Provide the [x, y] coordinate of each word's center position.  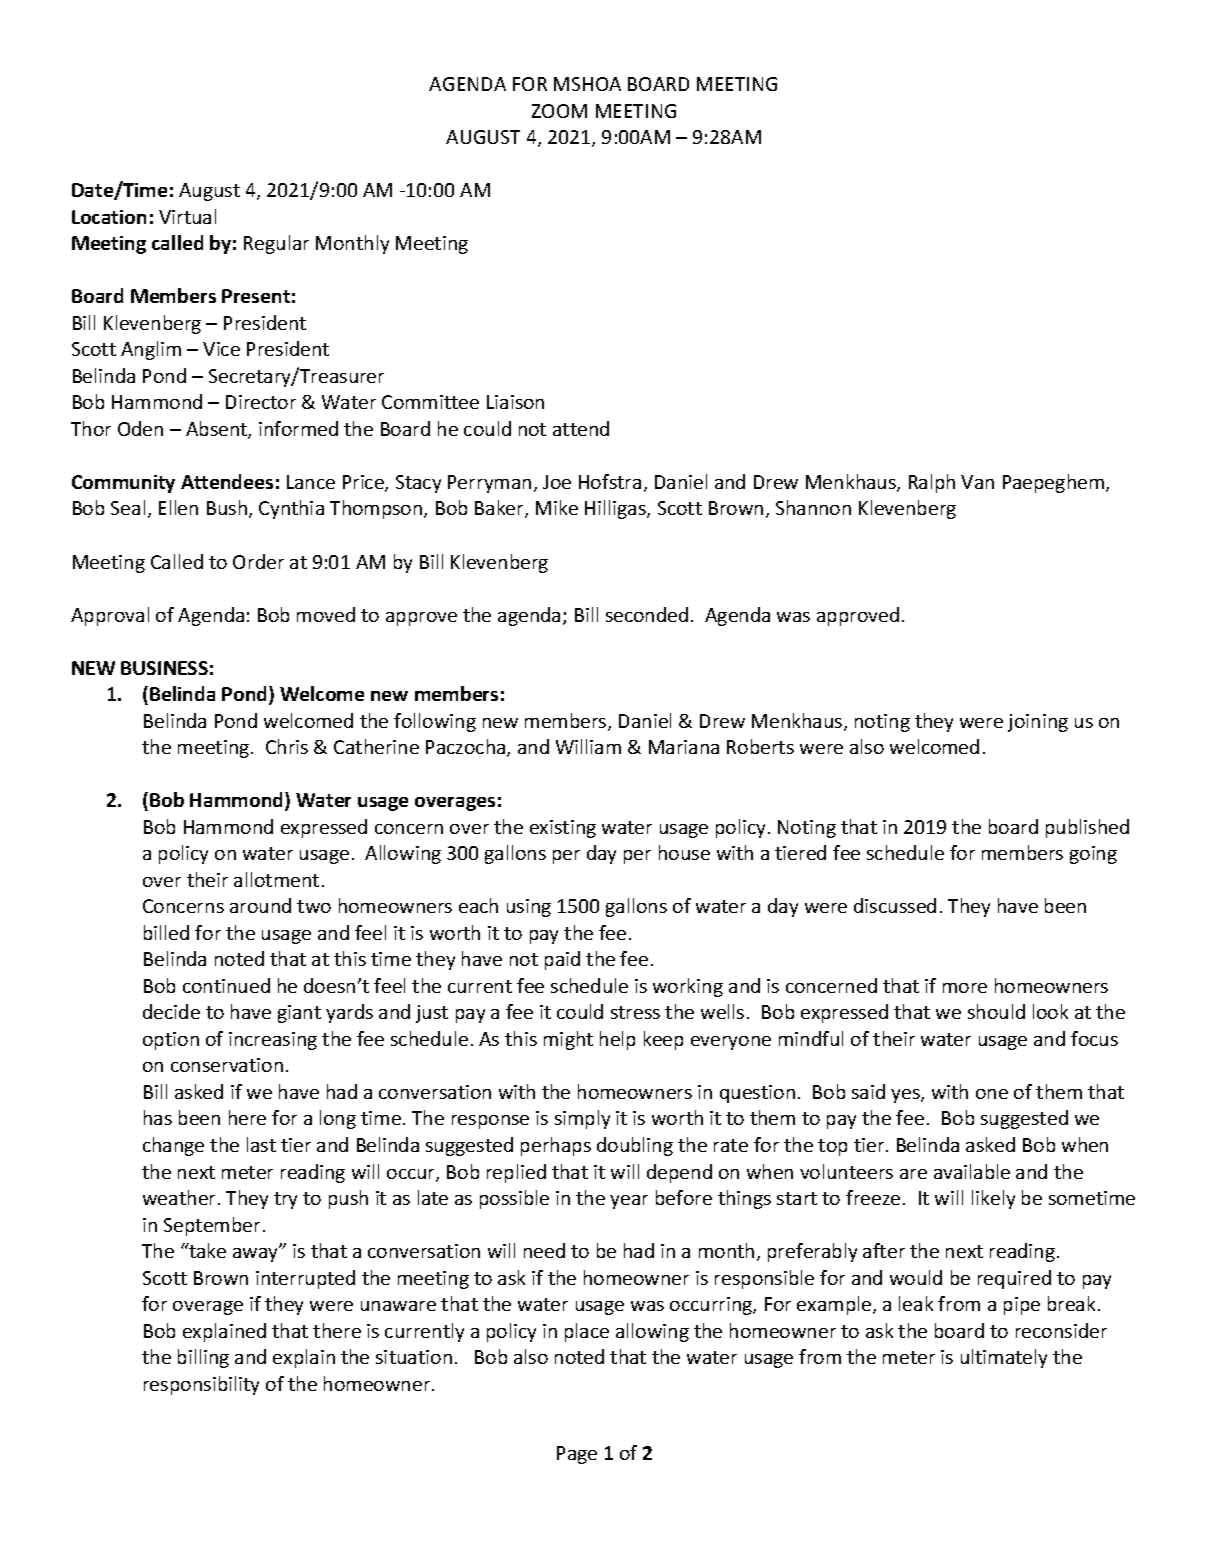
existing [563, 829]
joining [1038, 723]
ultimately [1004, 1358]
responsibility [201, 1385]
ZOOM [559, 111]
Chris [287, 746]
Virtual [187, 216]
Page [577, 1455]
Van [977, 482]
